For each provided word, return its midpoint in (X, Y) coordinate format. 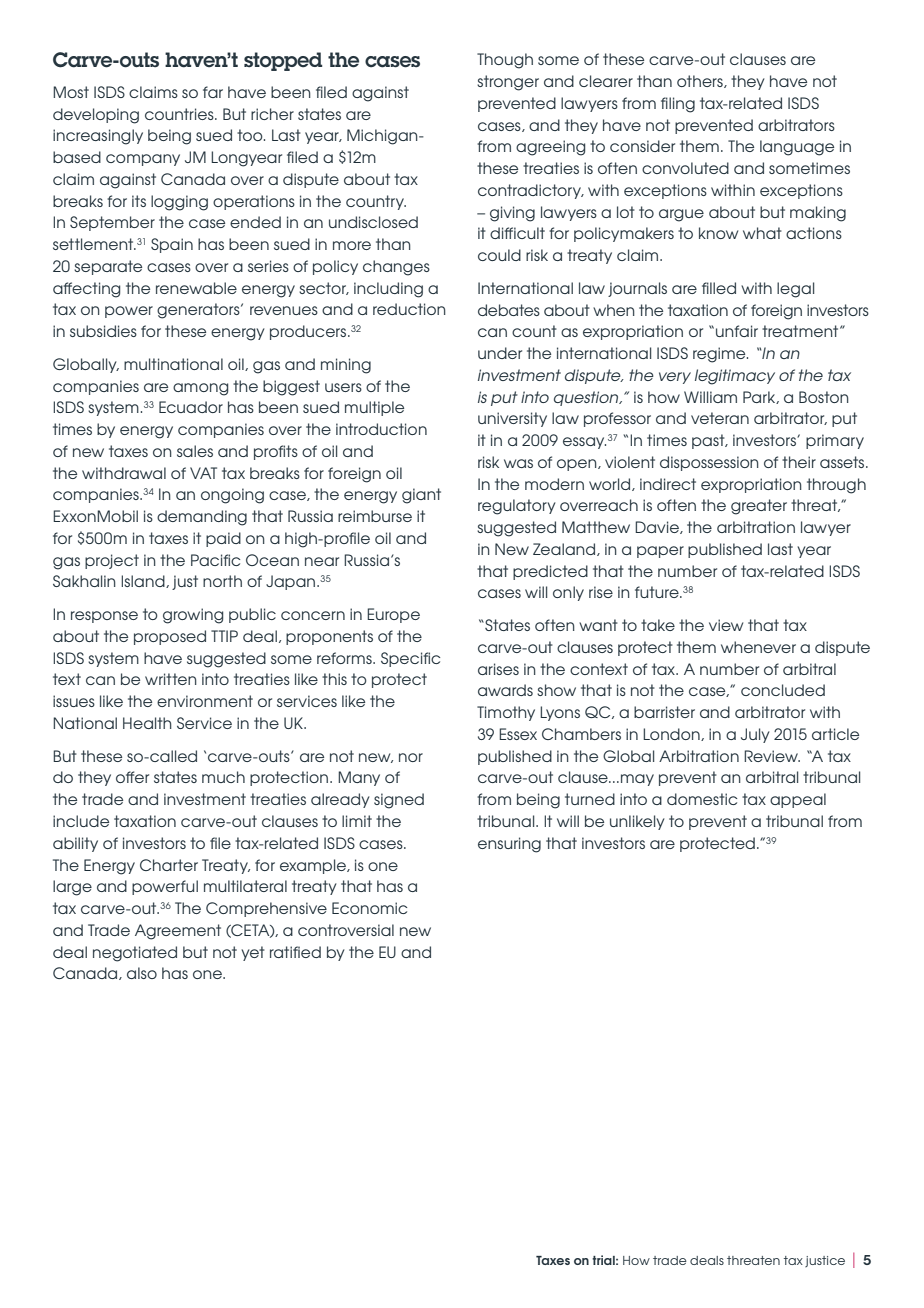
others (701, 81)
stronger (508, 83)
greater (759, 507)
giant (421, 496)
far (213, 92)
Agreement (178, 932)
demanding (202, 518)
